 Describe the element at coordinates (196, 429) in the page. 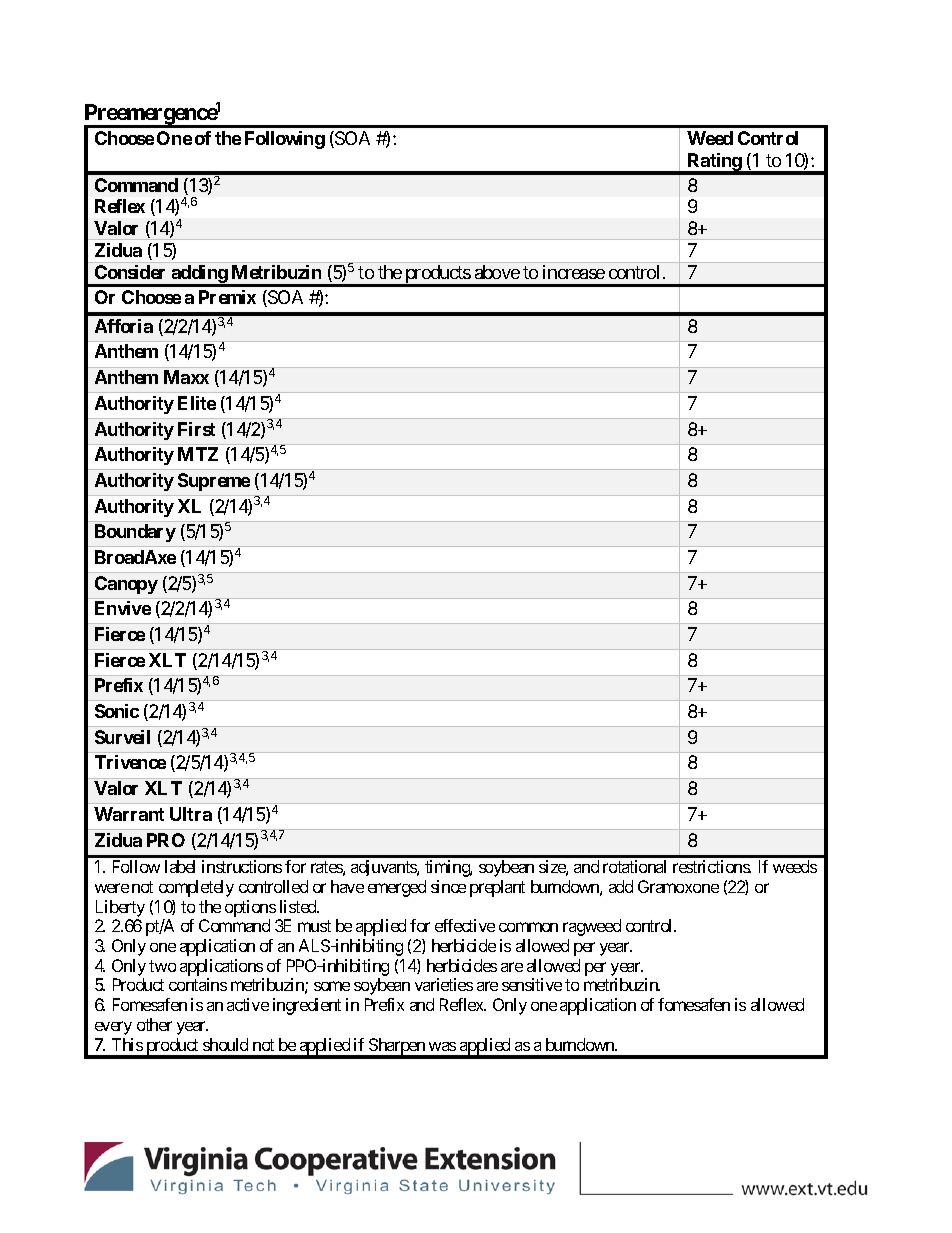

I see `First` at that location.
